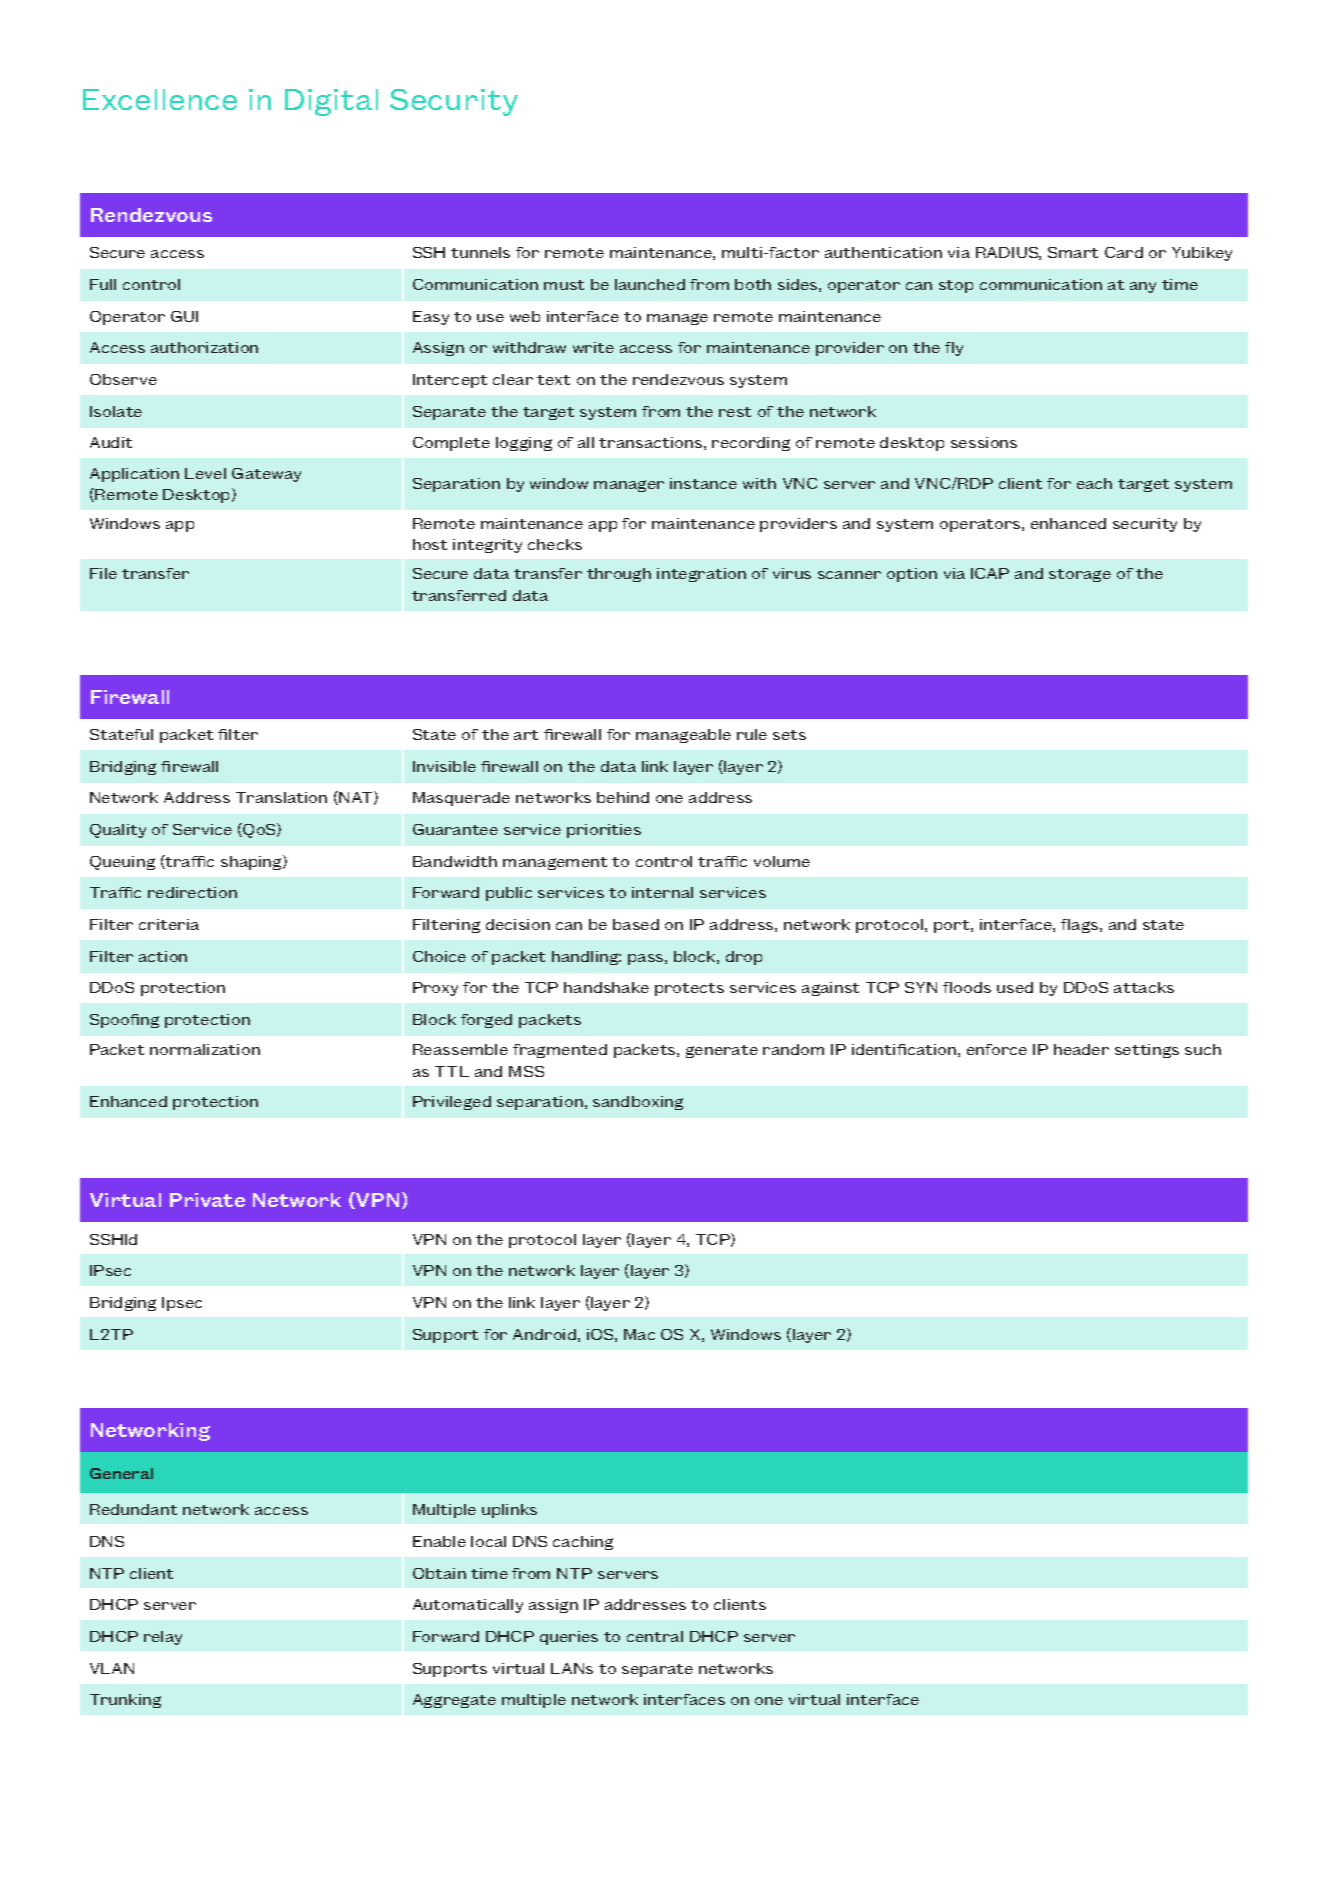 The height and width of the image is (1880, 1329). What do you see at coordinates (160, 99) in the image?
I see `Excellence` at bounding box center [160, 99].
